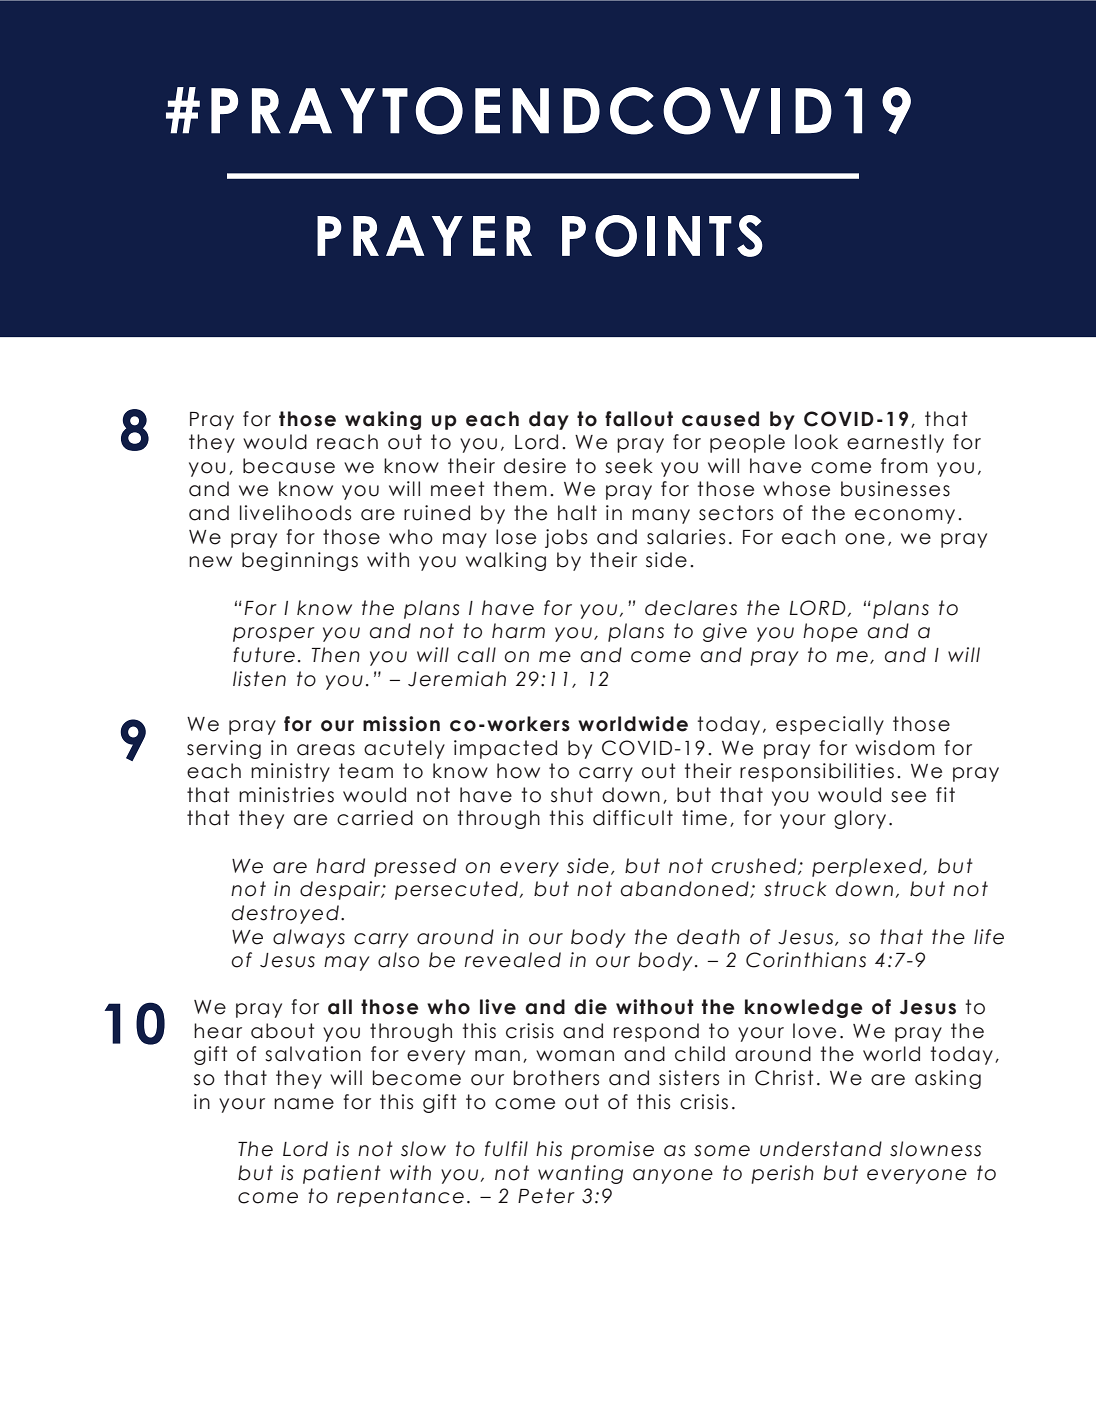 This screenshot has height=1418, width=1096. What do you see at coordinates (383, 420) in the screenshot?
I see `waking` at bounding box center [383, 420].
